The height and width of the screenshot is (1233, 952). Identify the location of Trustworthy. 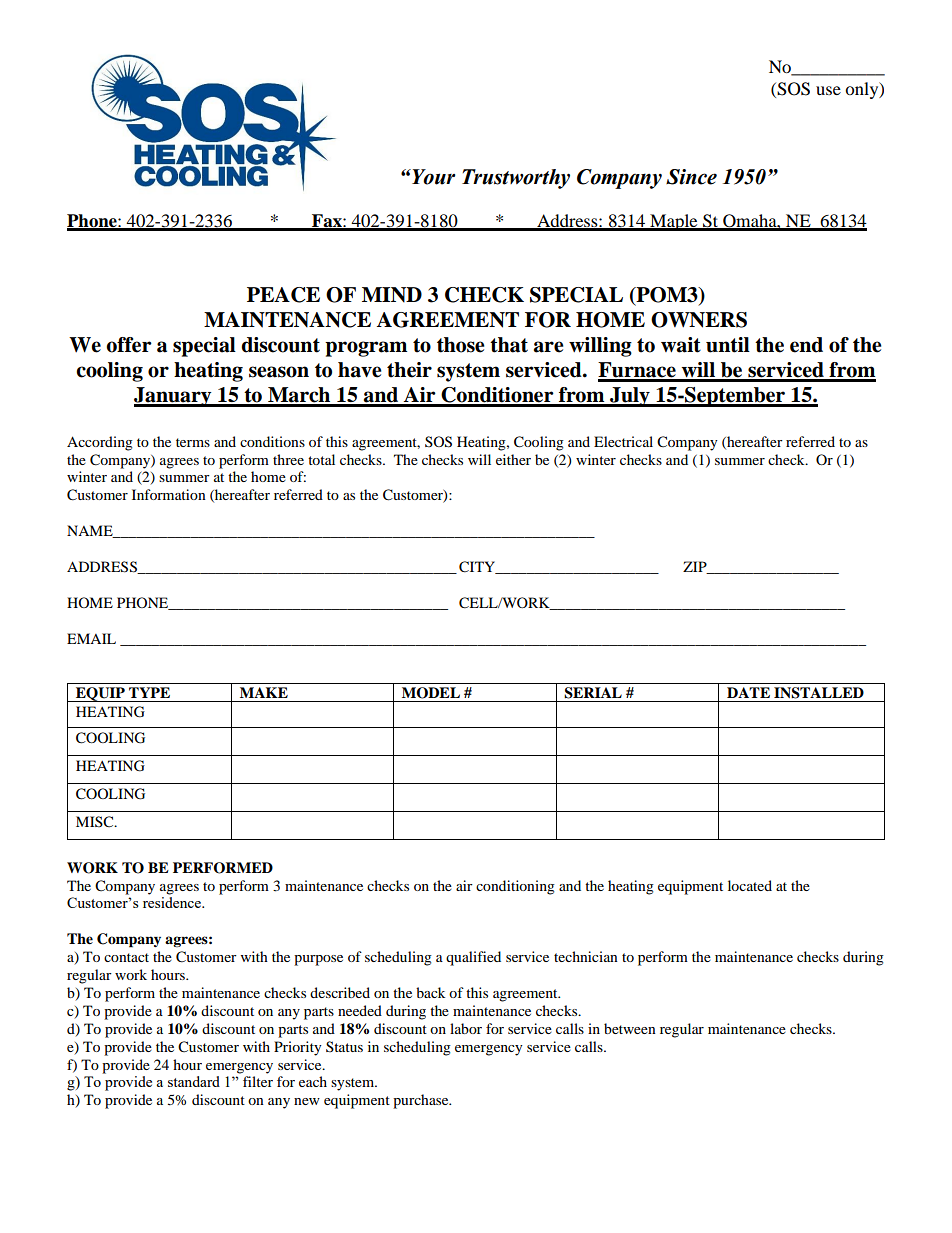
(516, 179).
